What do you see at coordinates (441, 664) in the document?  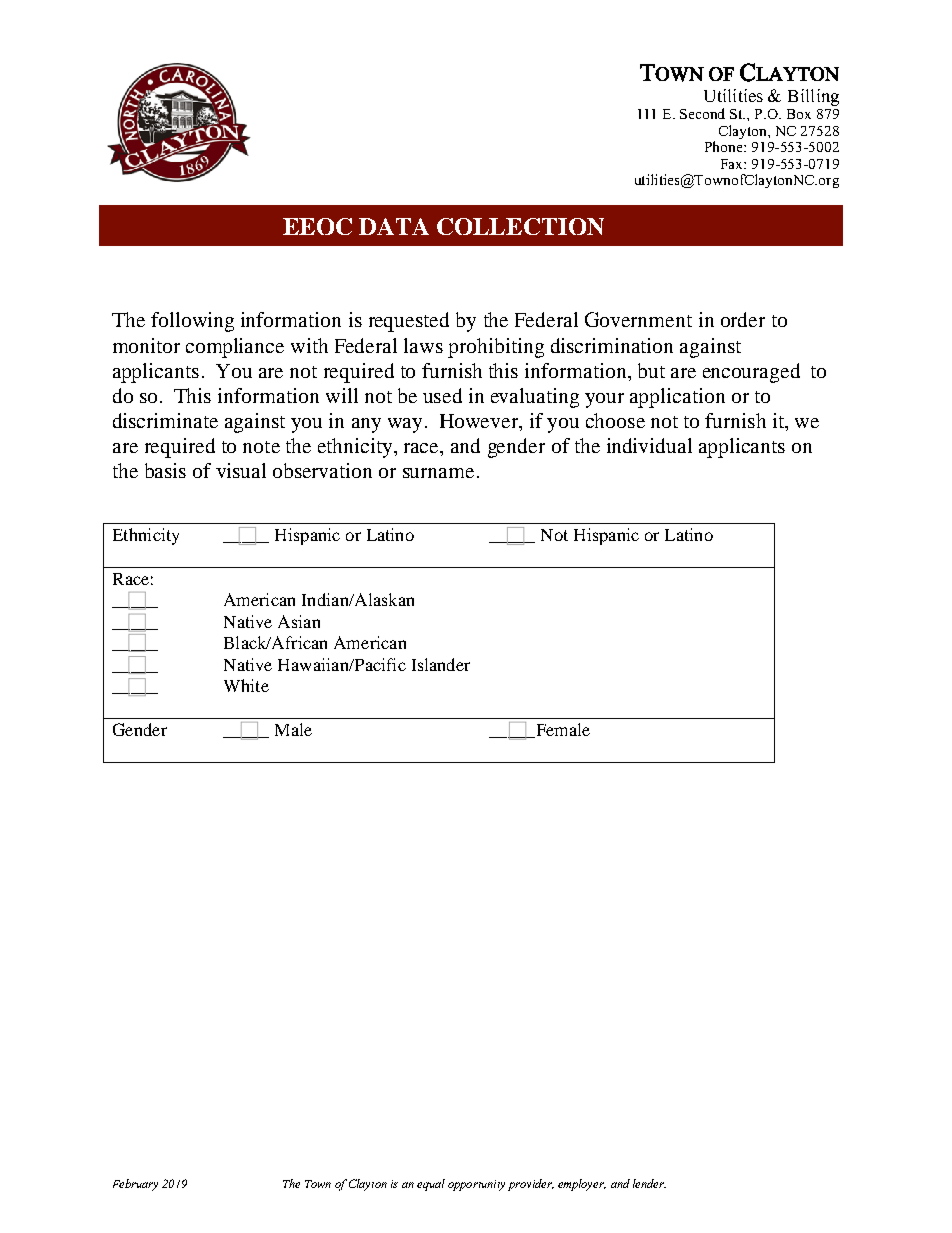 I see `Islander` at bounding box center [441, 664].
